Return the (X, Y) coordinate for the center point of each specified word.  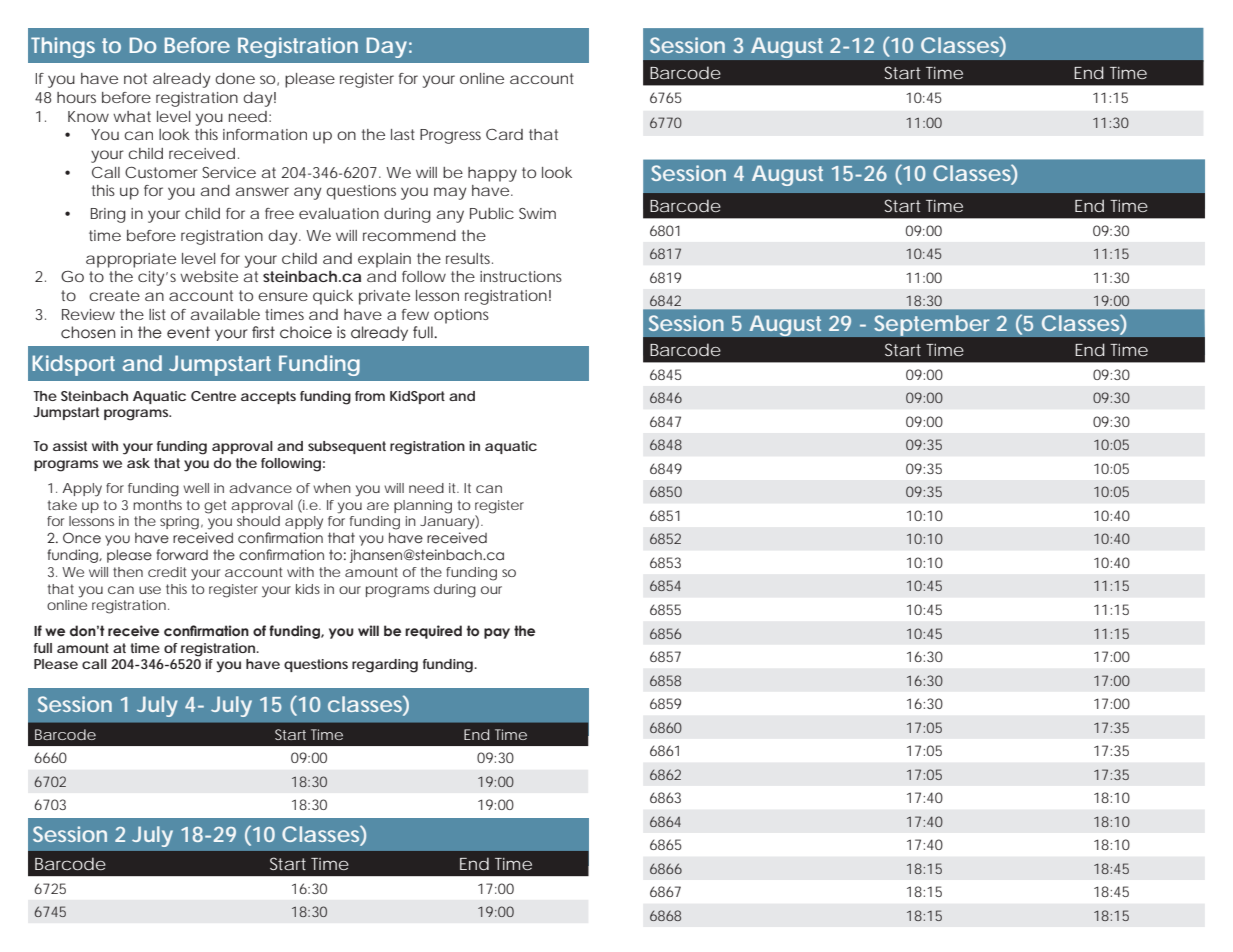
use (150, 590)
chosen (88, 332)
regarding (385, 666)
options (461, 316)
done (235, 78)
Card (504, 134)
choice (306, 332)
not (135, 78)
